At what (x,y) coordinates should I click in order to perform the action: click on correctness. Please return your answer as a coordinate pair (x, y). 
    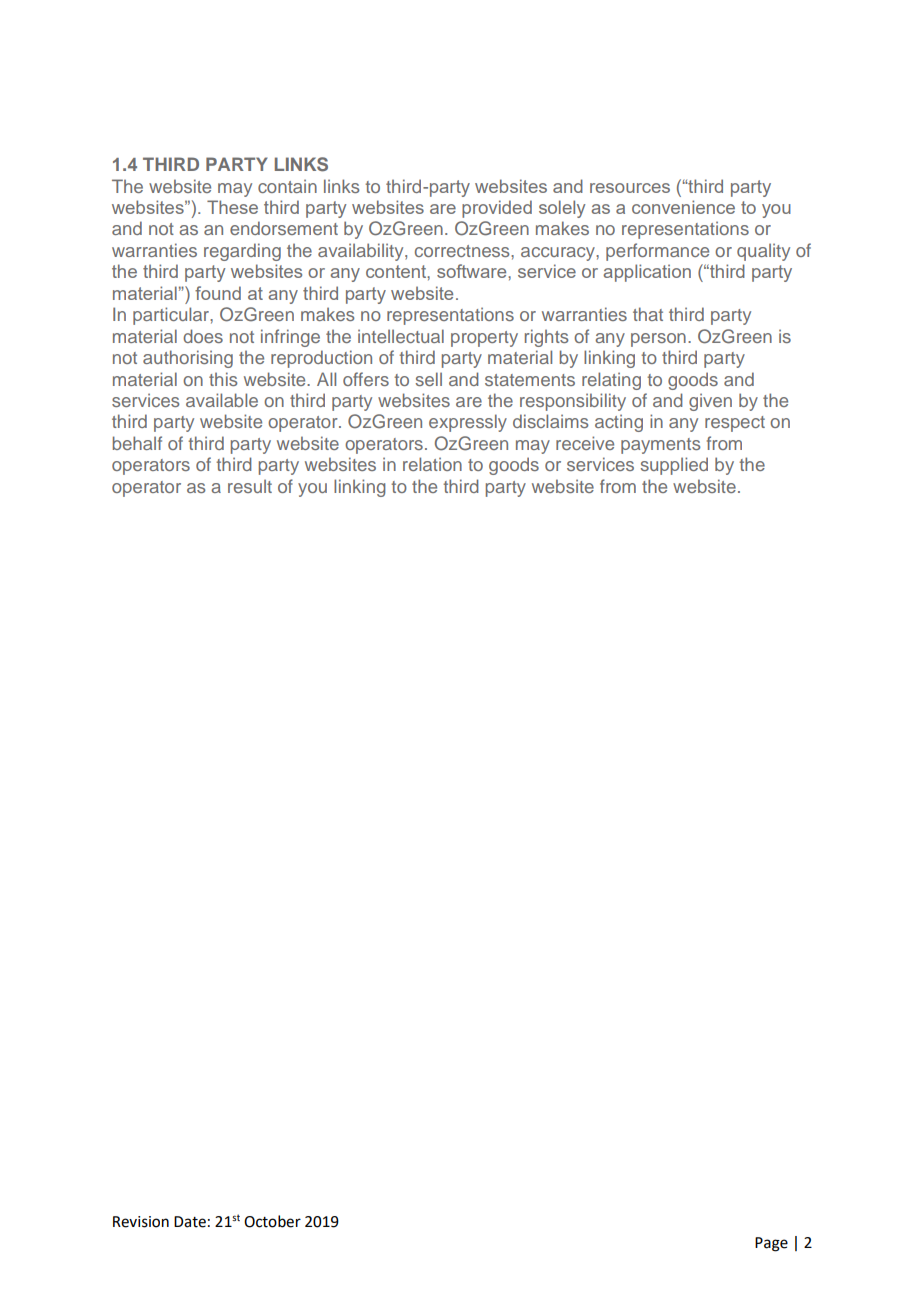
    Looking at the image, I should click on (463, 251).
